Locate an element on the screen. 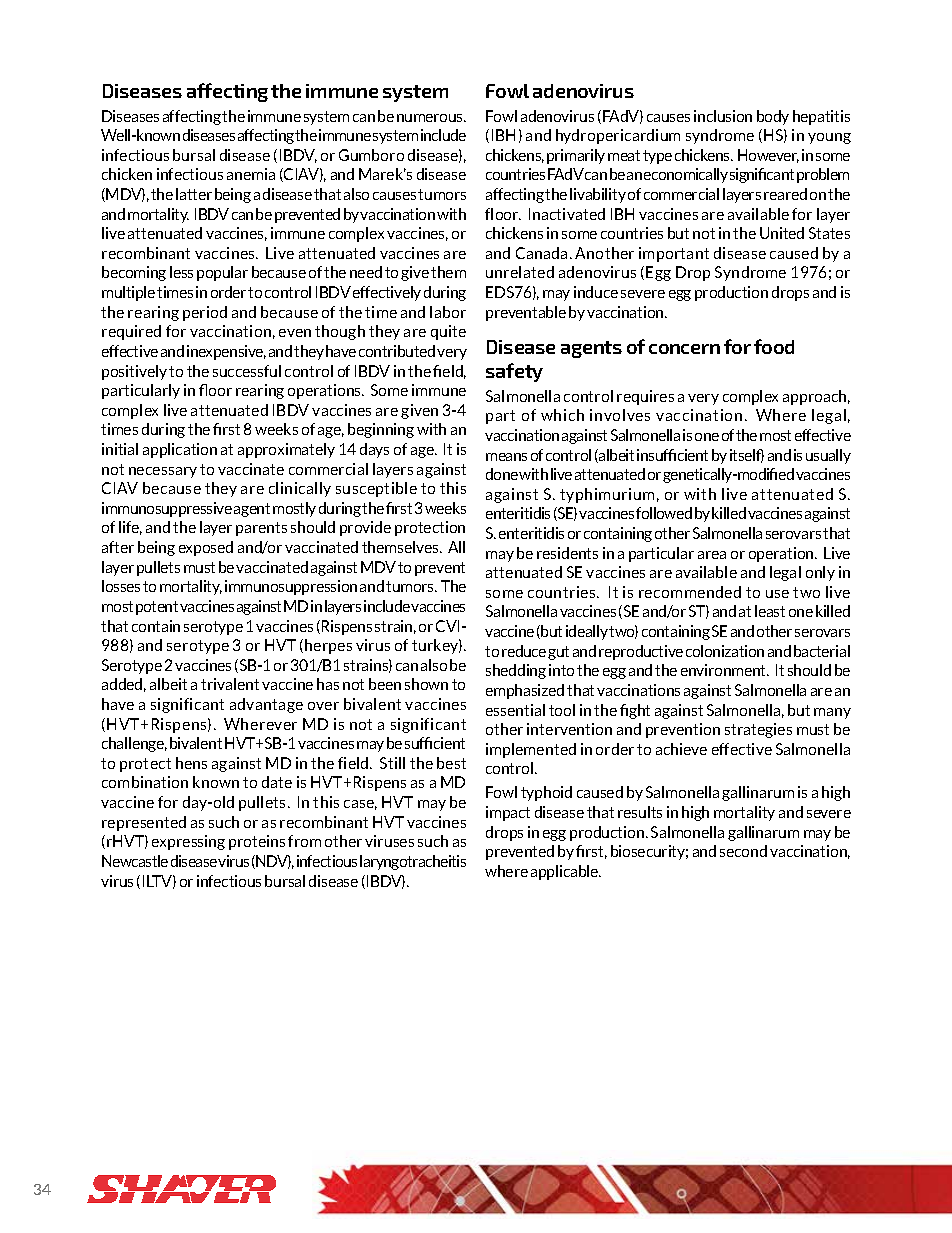  unrelated is located at coordinates (520, 272).
